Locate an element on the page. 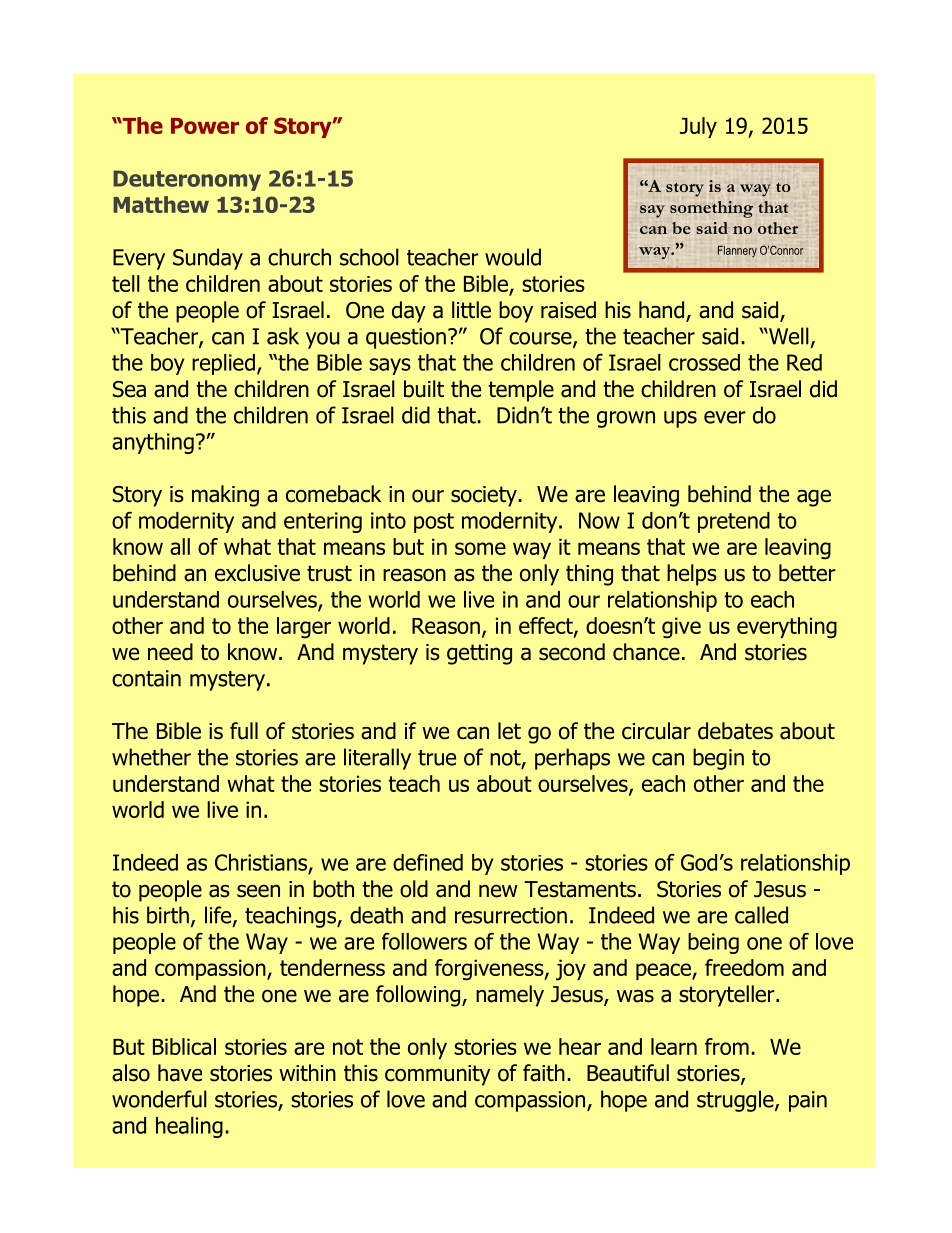  whether is located at coordinates (151, 757).
